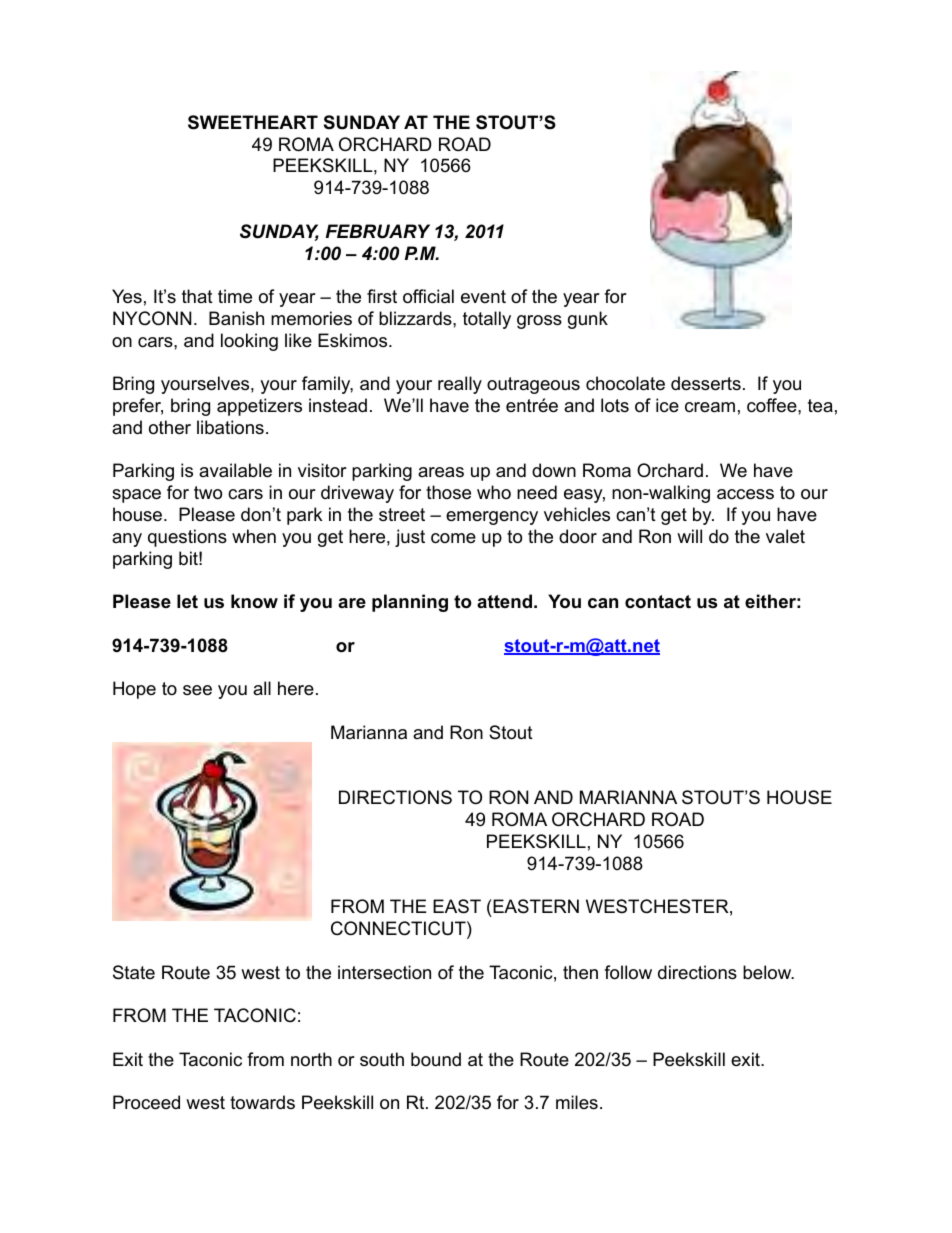 Image resolution: width=952 pixels, height=1233 pixels. Describe the element at coordinates (253, 122) in the image. I see `SWEETHEART` at that location.
